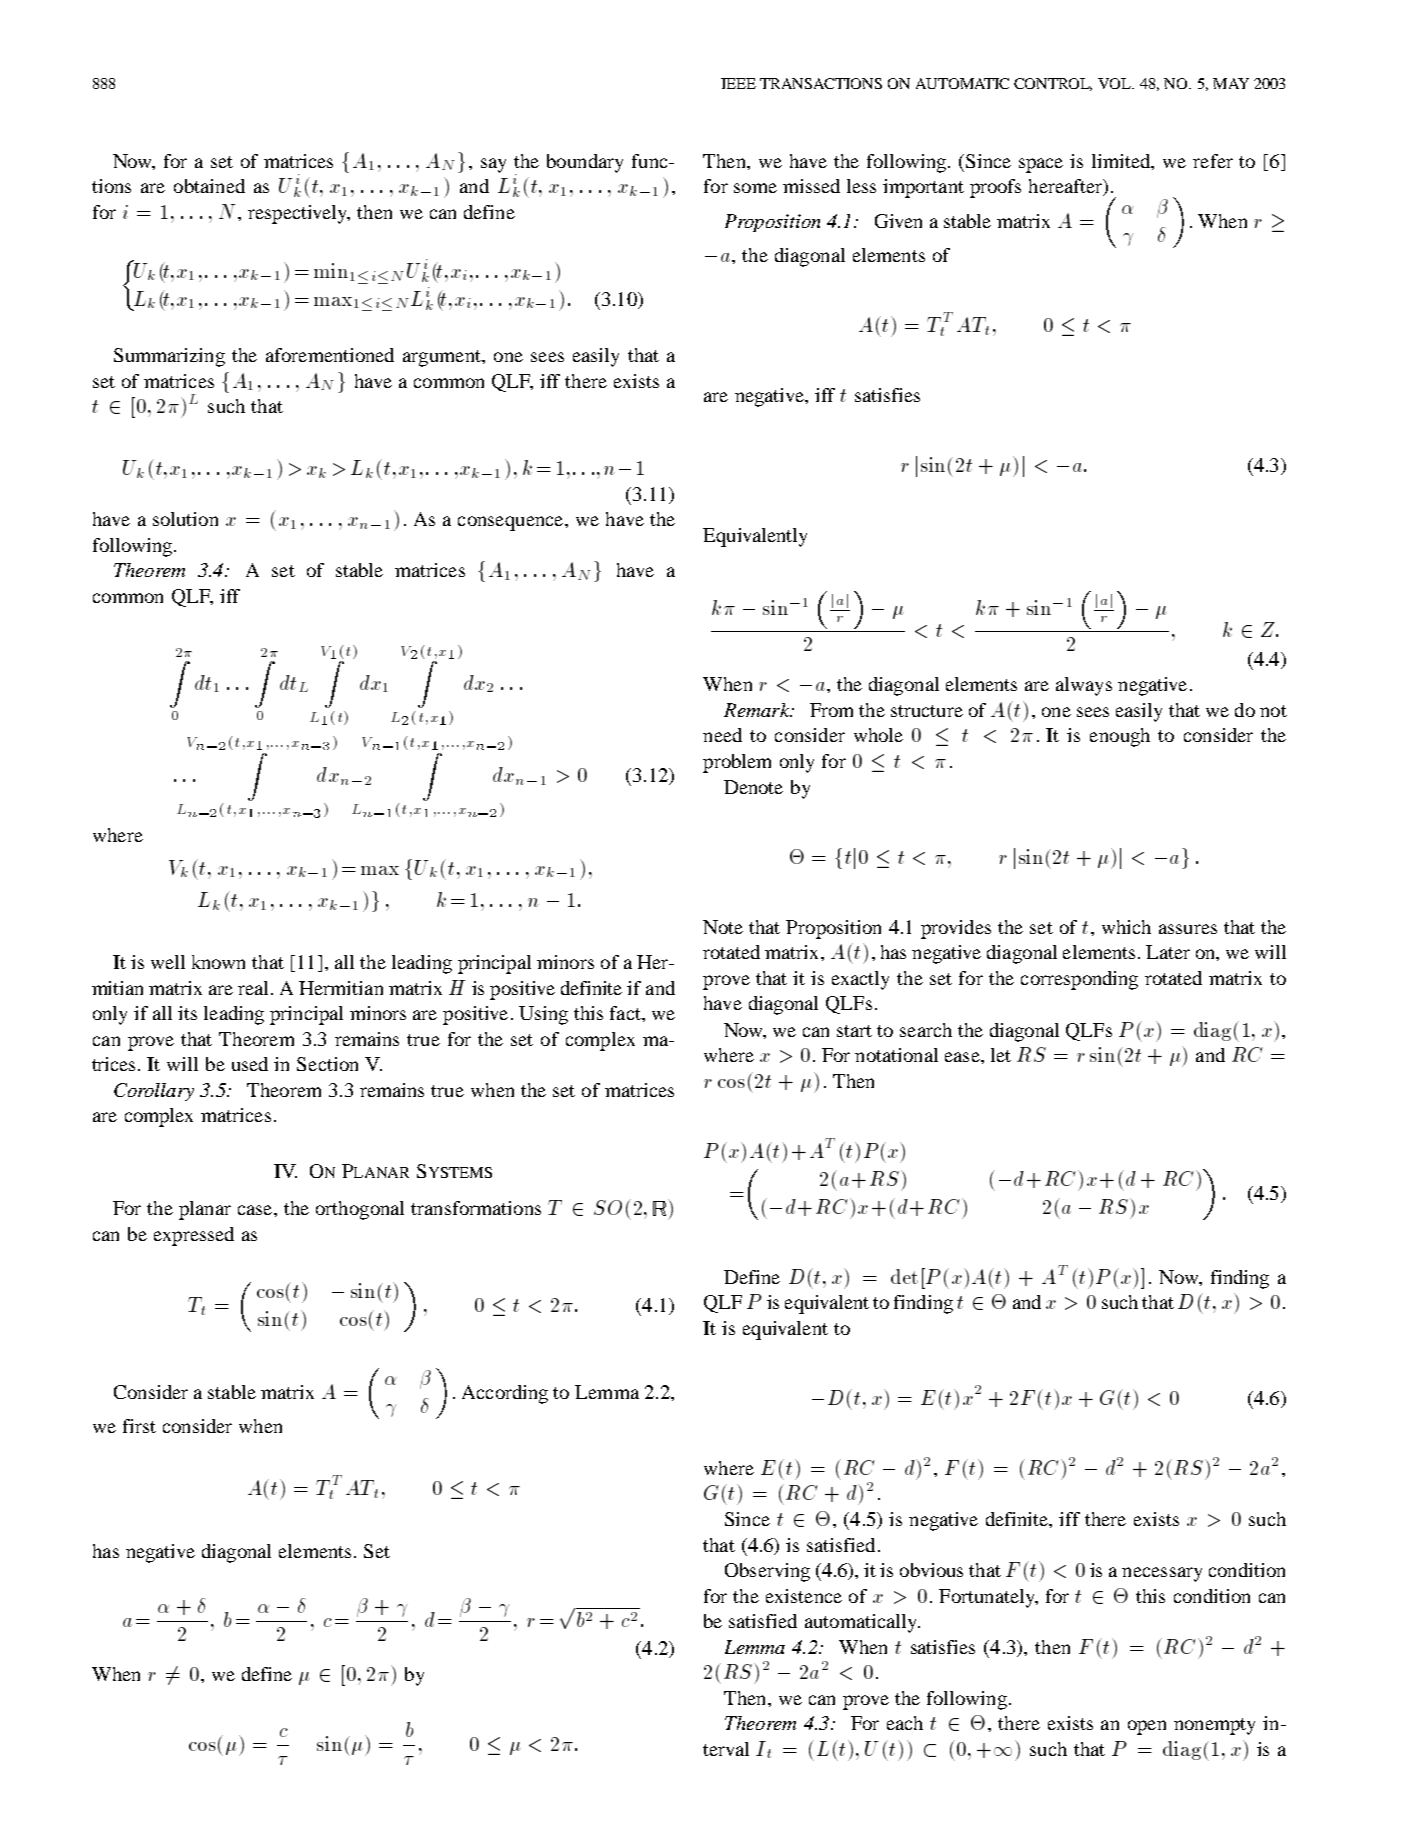 The width and height of the page is (1422, 1840). I want to click on open, so click(1147, 1727).
